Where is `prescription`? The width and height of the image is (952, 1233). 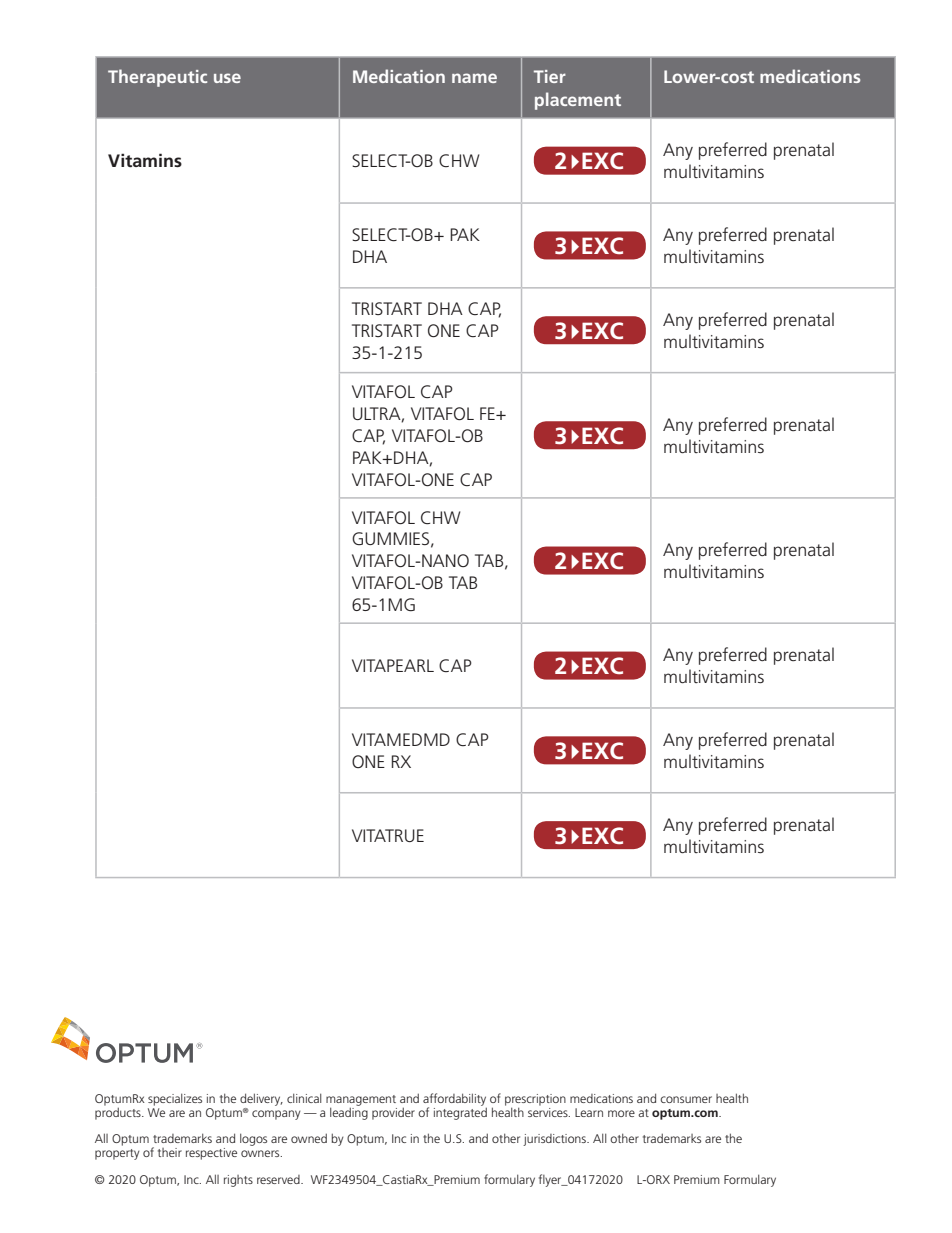
prescription is located at coordinates (535, 1101).
